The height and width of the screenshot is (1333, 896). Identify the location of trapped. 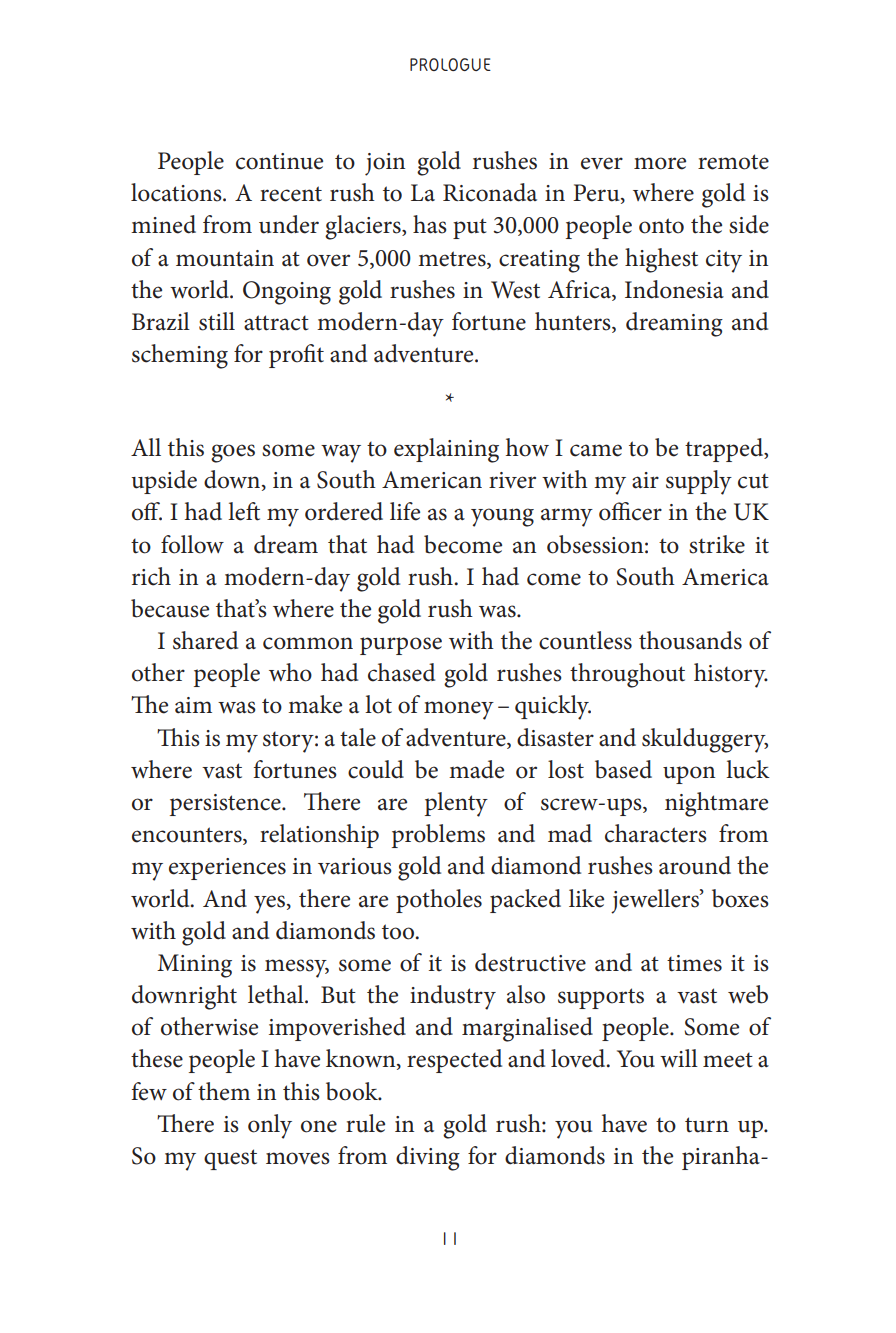
(725, 450).
